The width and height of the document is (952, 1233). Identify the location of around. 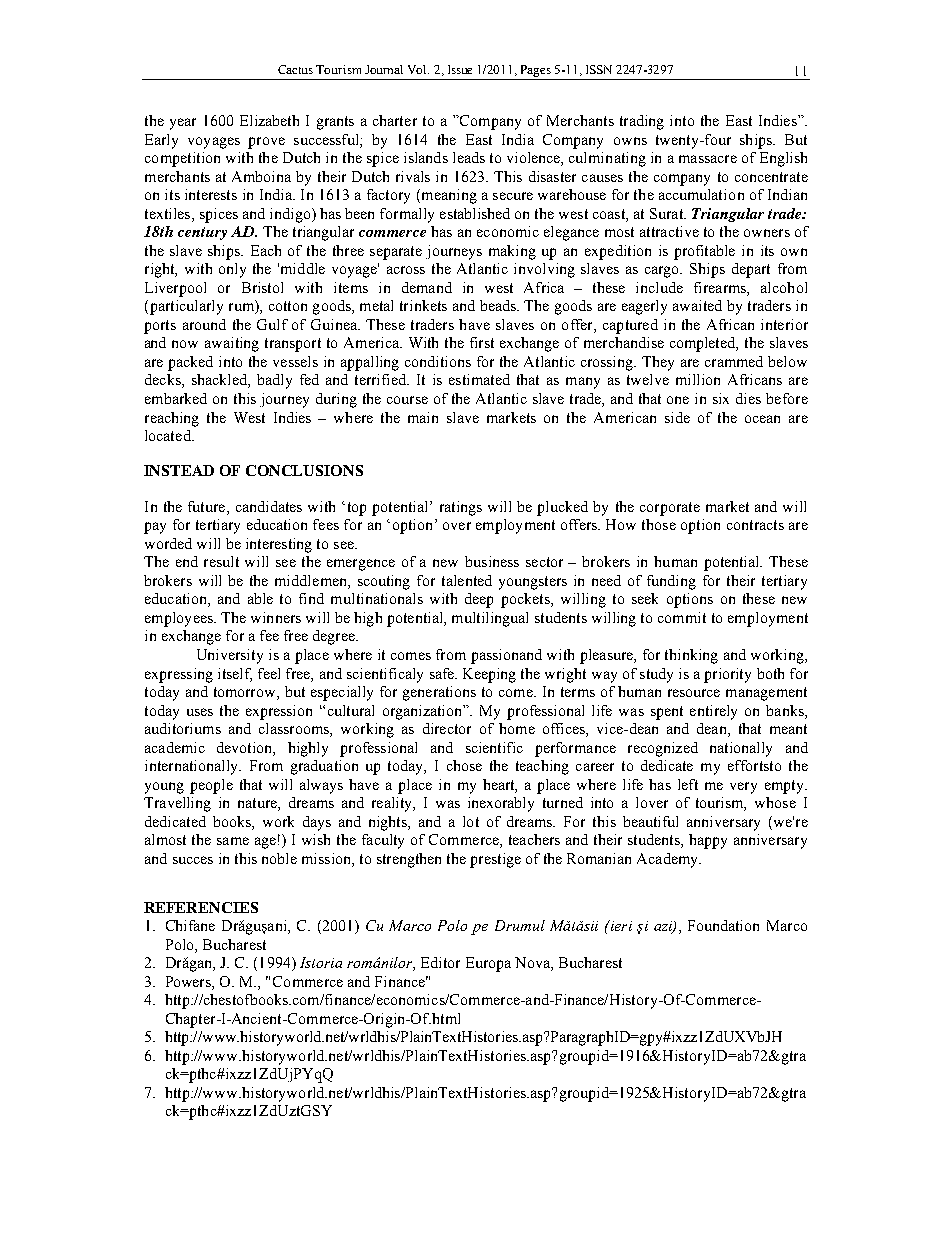
(204, 324).
